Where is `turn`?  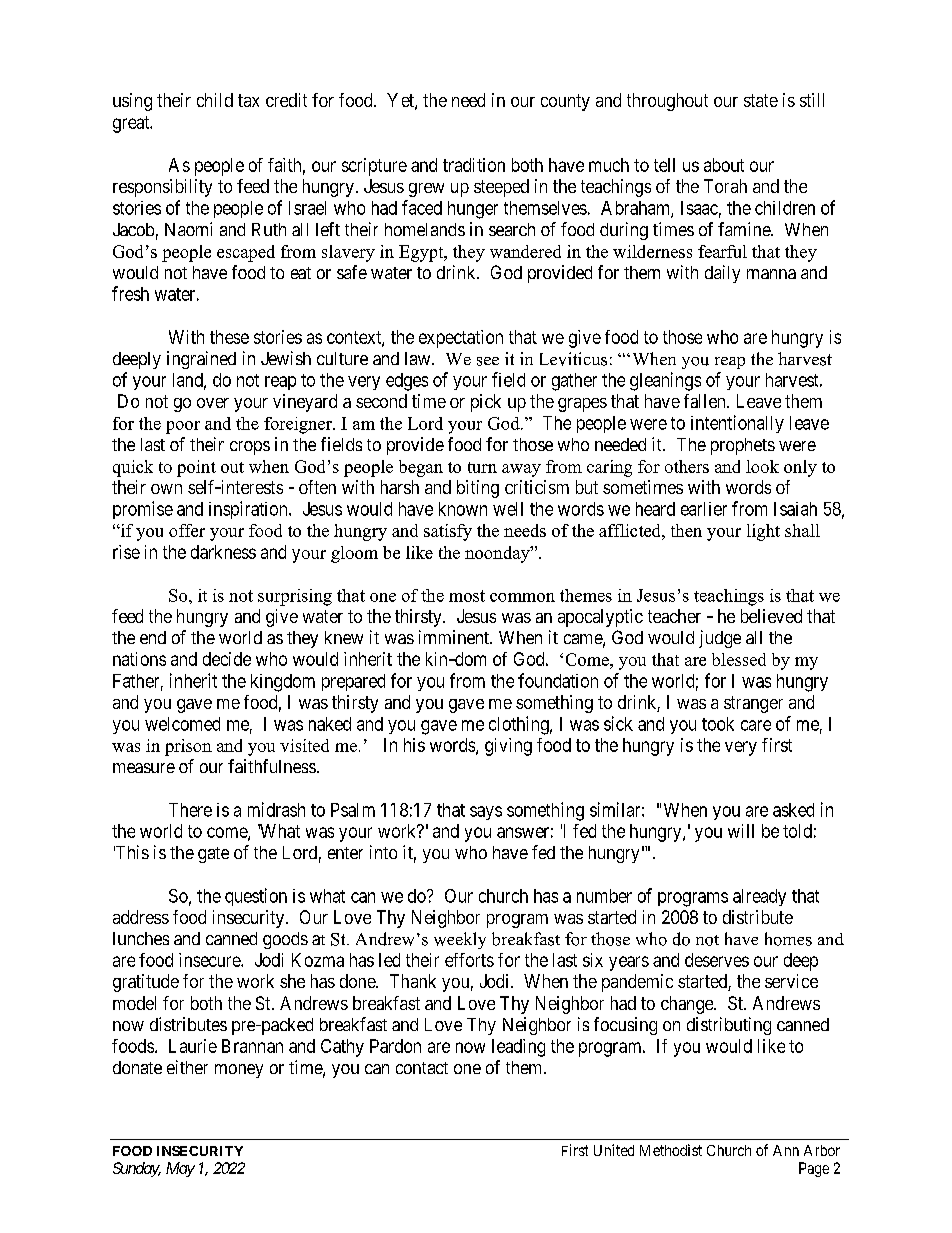
turn is located at coordinates (482, 467).
